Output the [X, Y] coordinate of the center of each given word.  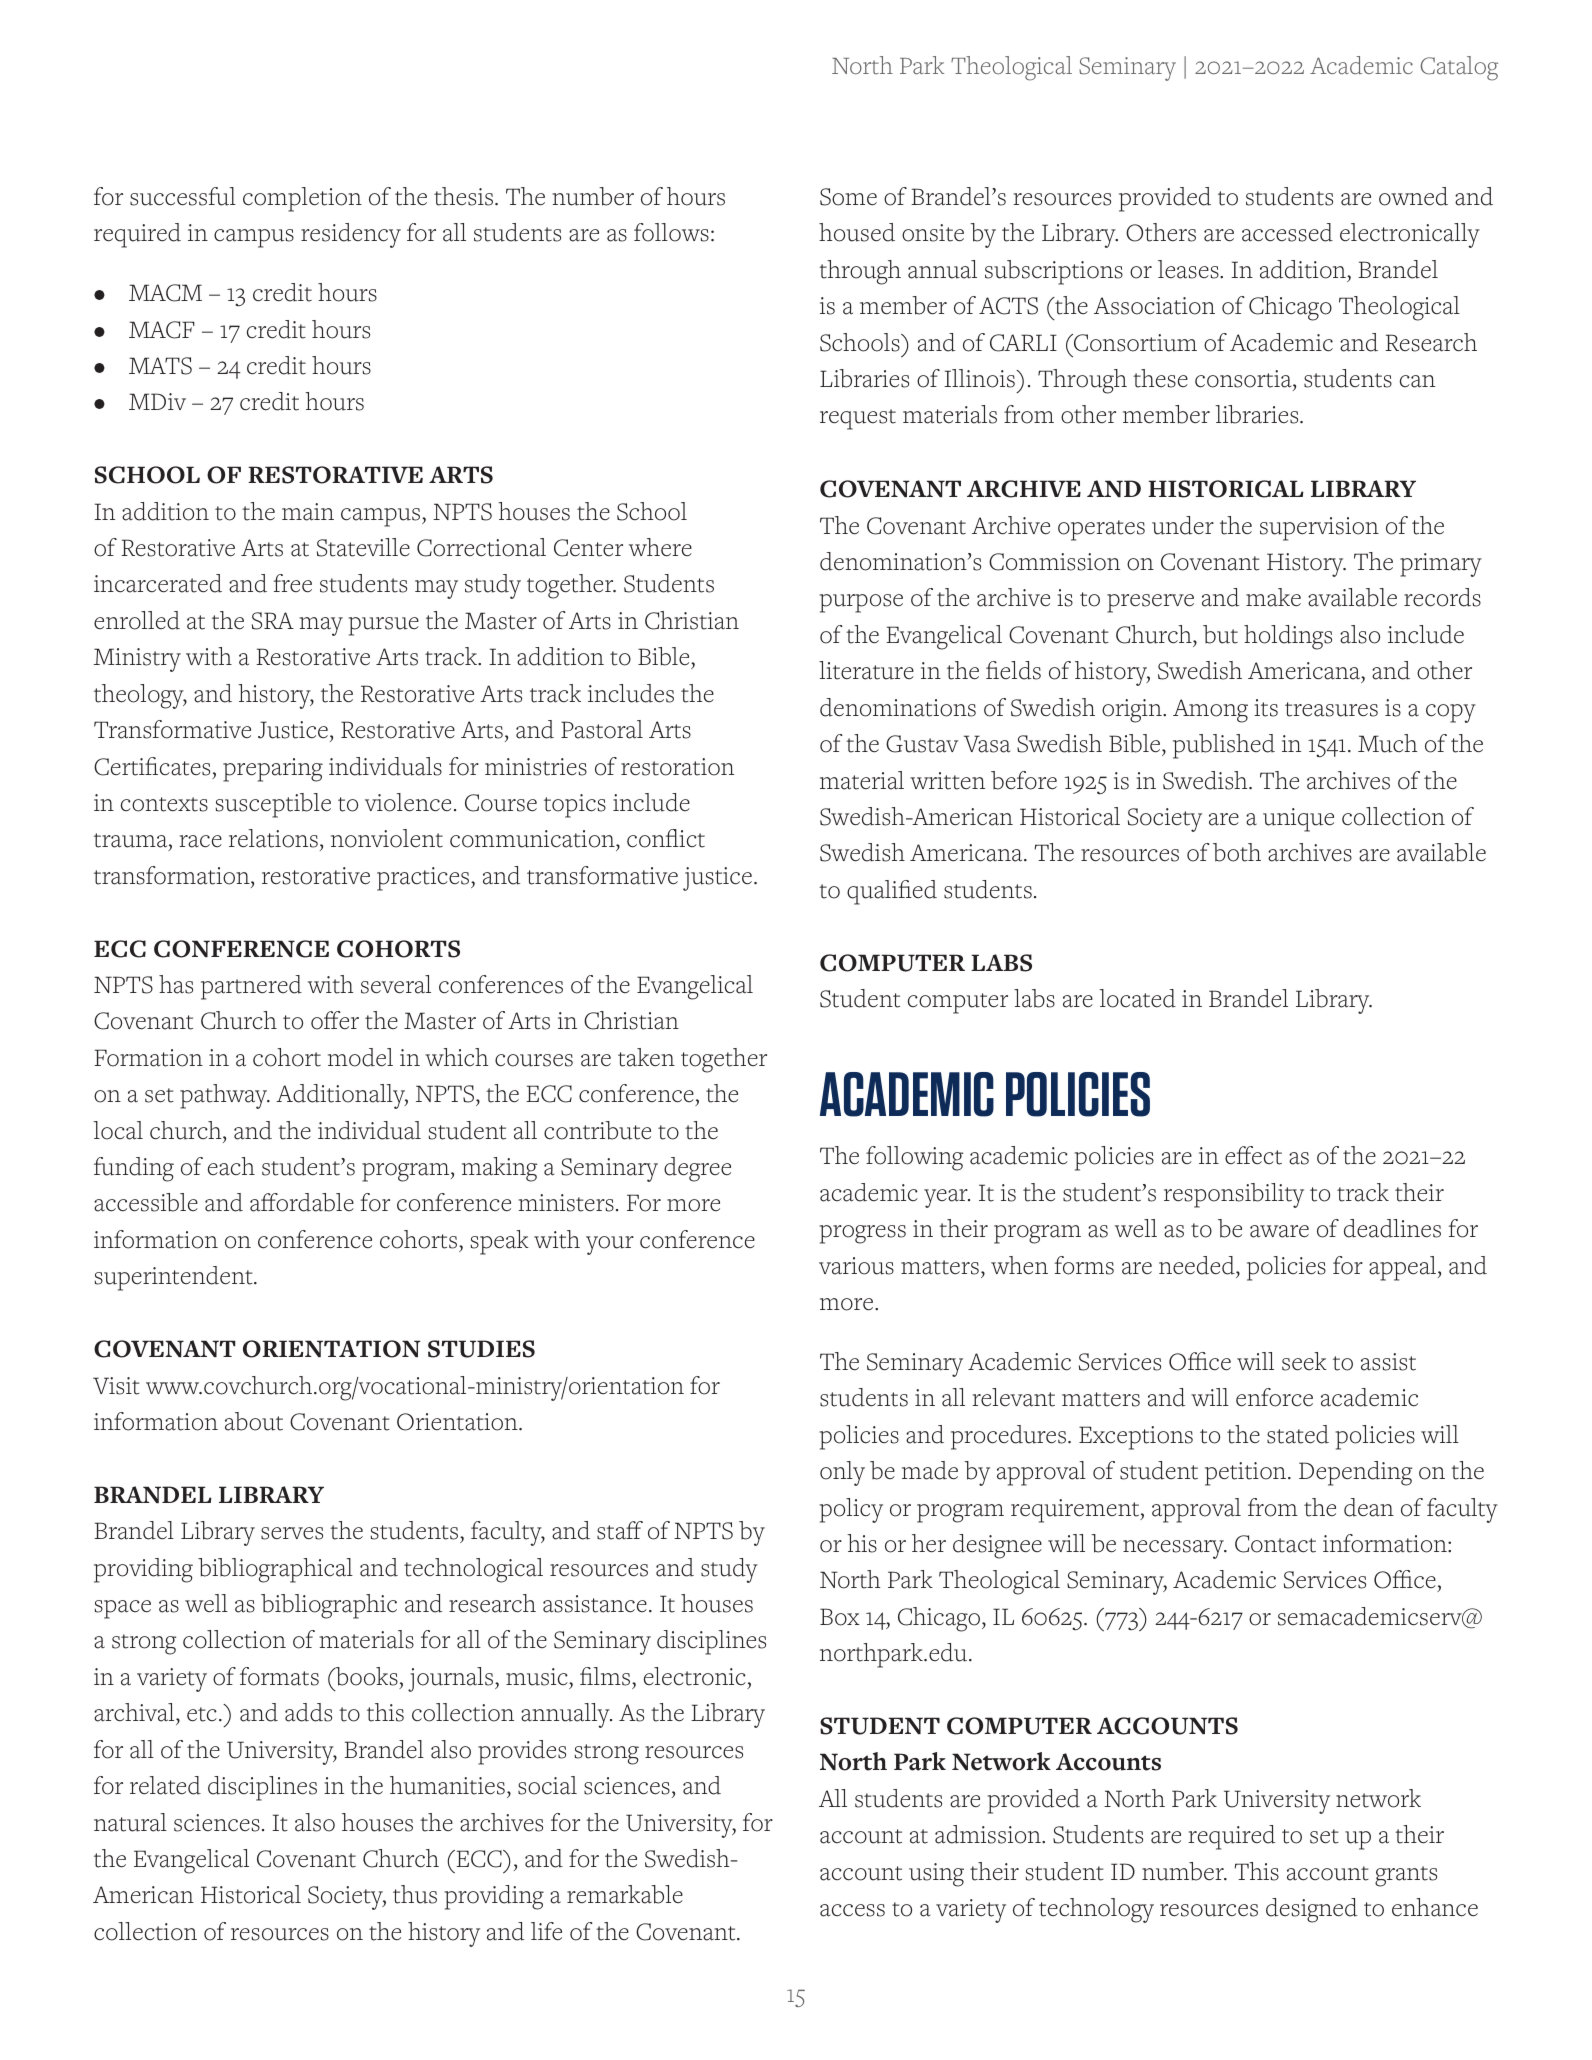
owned [1413, 196]
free [293, 583]
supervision [1319, 529]
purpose [861, 603]
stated [1298, 1434]
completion [302, 199]
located [1137, 998]
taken [646, 1057]
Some [848, 197]
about [254, 1421]
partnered [251, 987]
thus [415, 1894]
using [936, 1875]
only [842, 1473]
